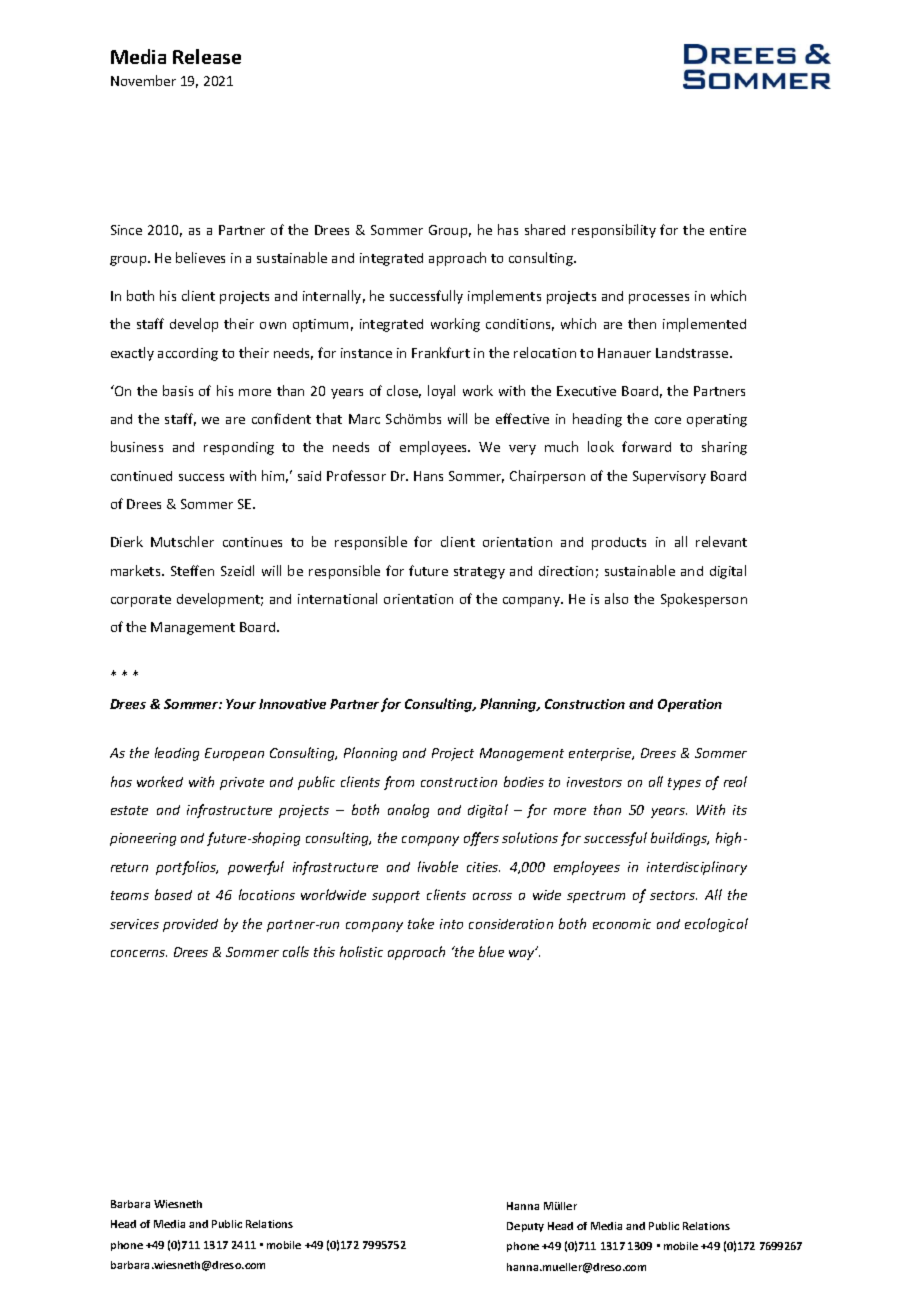  I want to click on Hans, so click(428, 476).
